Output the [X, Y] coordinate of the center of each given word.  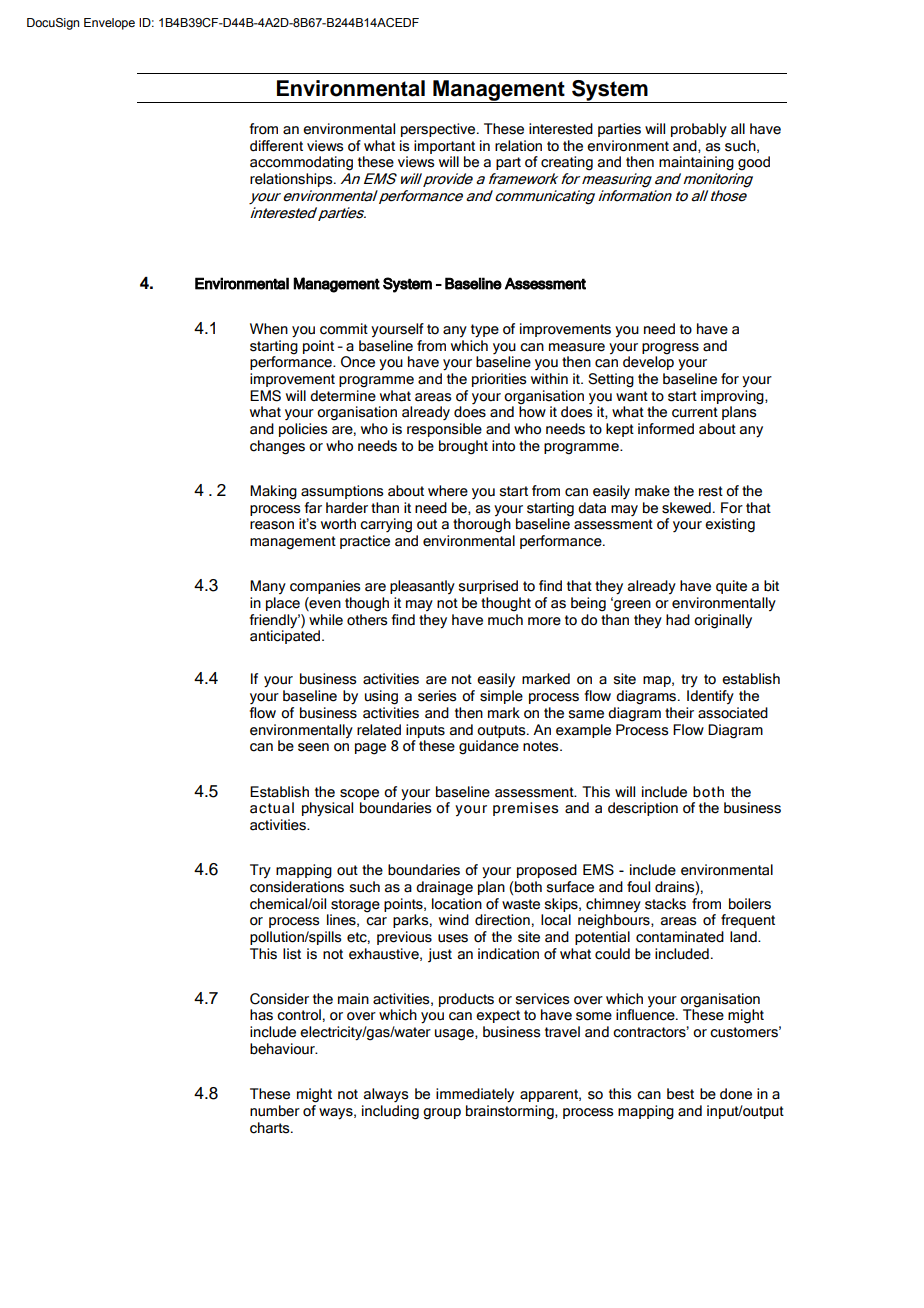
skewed [686, 508]
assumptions [342, 492]
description [643, 809]
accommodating [301, 163]
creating [567, 163]
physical [327, 809]
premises [526, 809]
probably [699, 130]
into [503, 446]
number [275, 1111]
